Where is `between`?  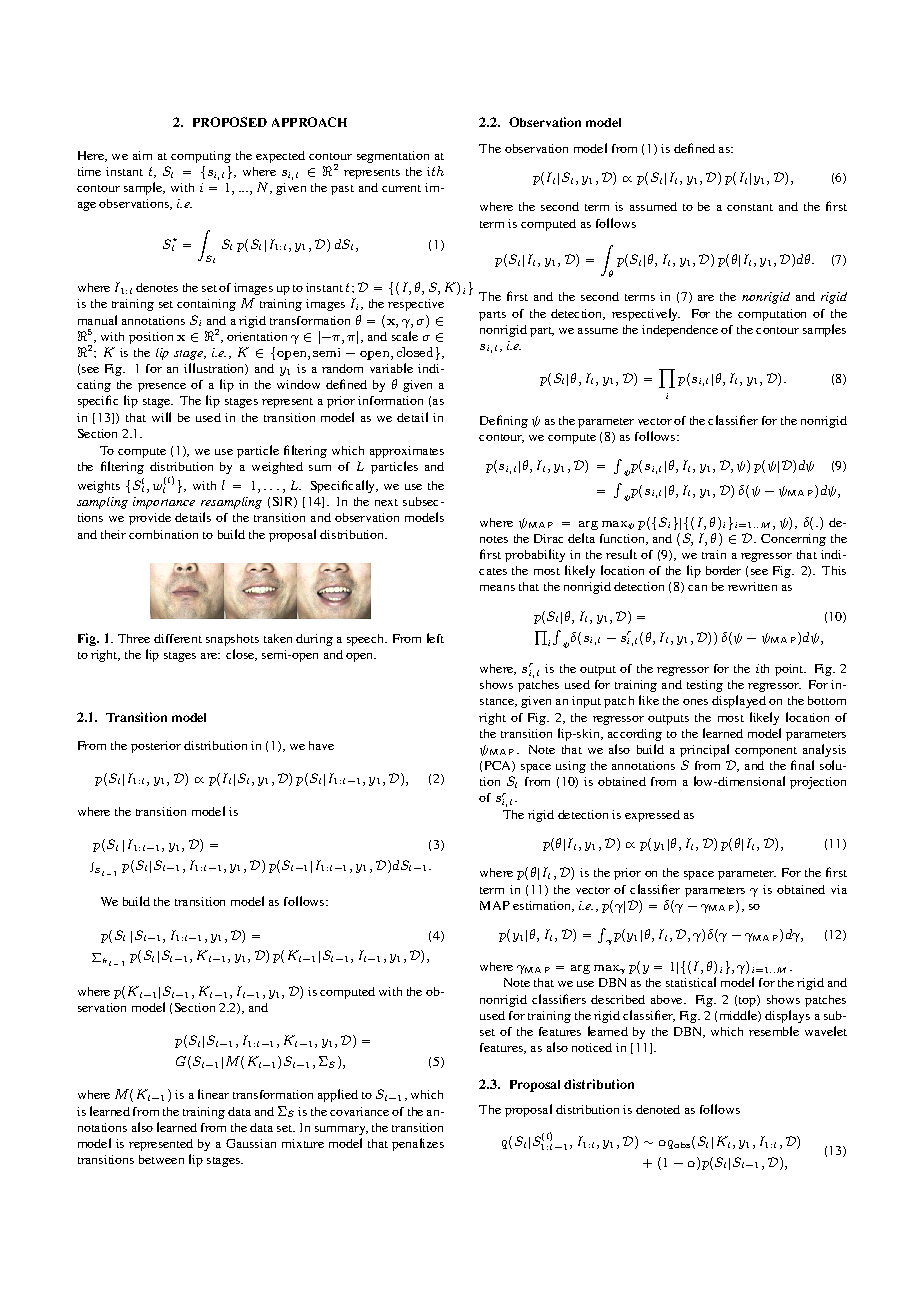
between is located at coordinates (161, 1159).
